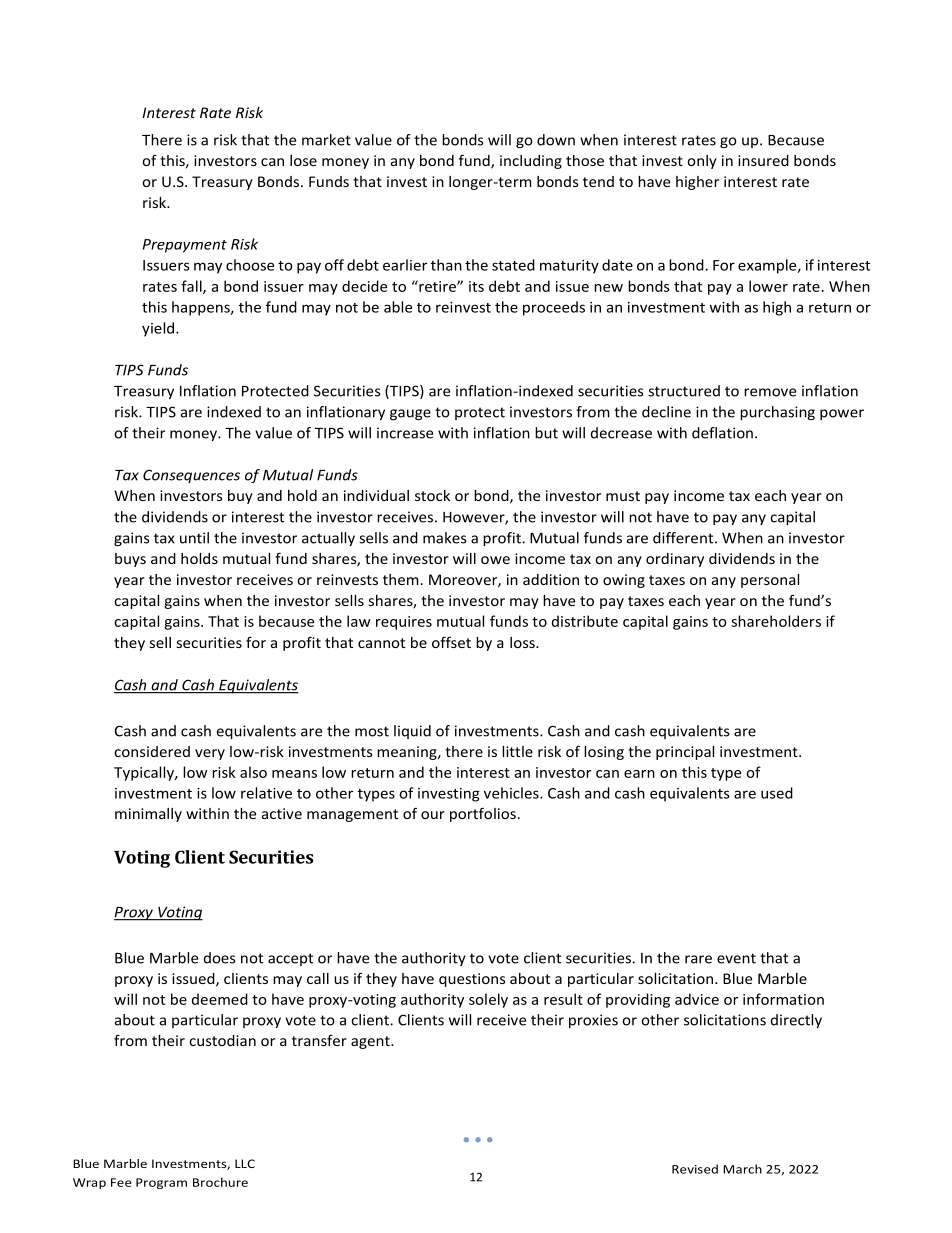 The width and height of the image is (952, 1233). Describe the element at coordinates (763, 160) in the image. I see `insured` at that location.
